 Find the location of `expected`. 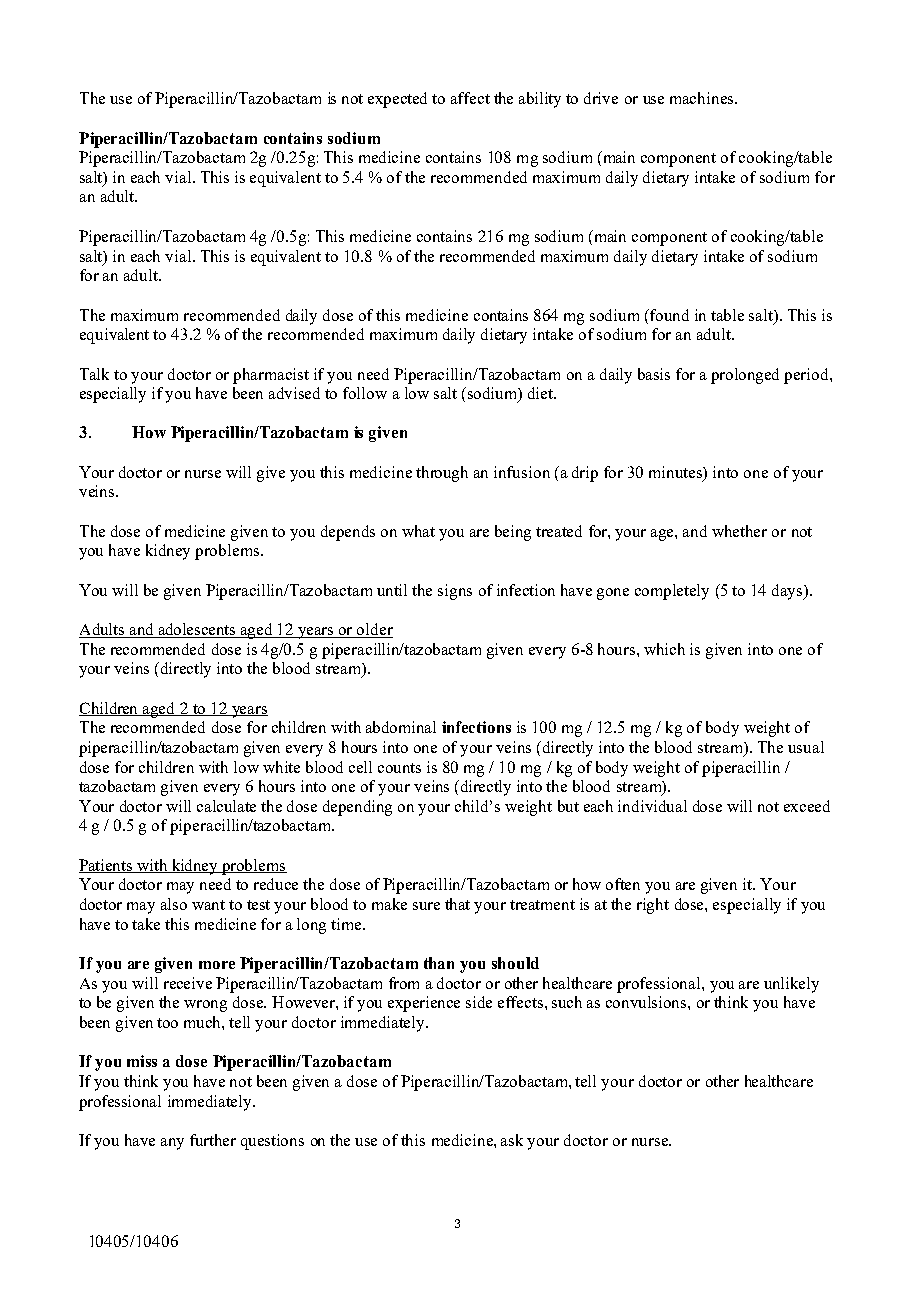

expected is located at coordinates (397, 100).
